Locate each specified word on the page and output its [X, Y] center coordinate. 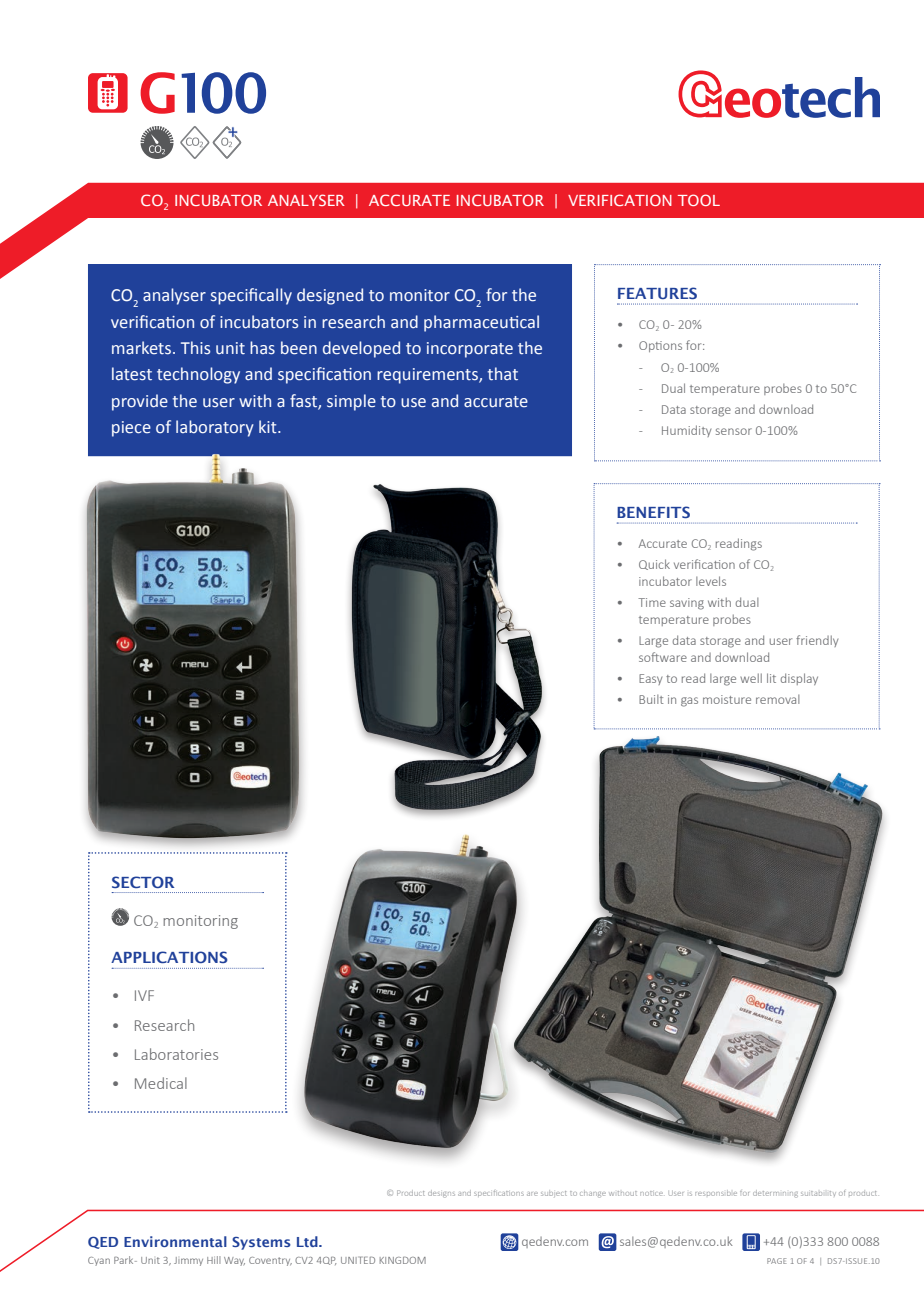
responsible [716, 1193]
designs [441, 1194]
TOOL [699, 200]
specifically [251, 296]
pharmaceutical [481, 323]
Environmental [175, 1241]
